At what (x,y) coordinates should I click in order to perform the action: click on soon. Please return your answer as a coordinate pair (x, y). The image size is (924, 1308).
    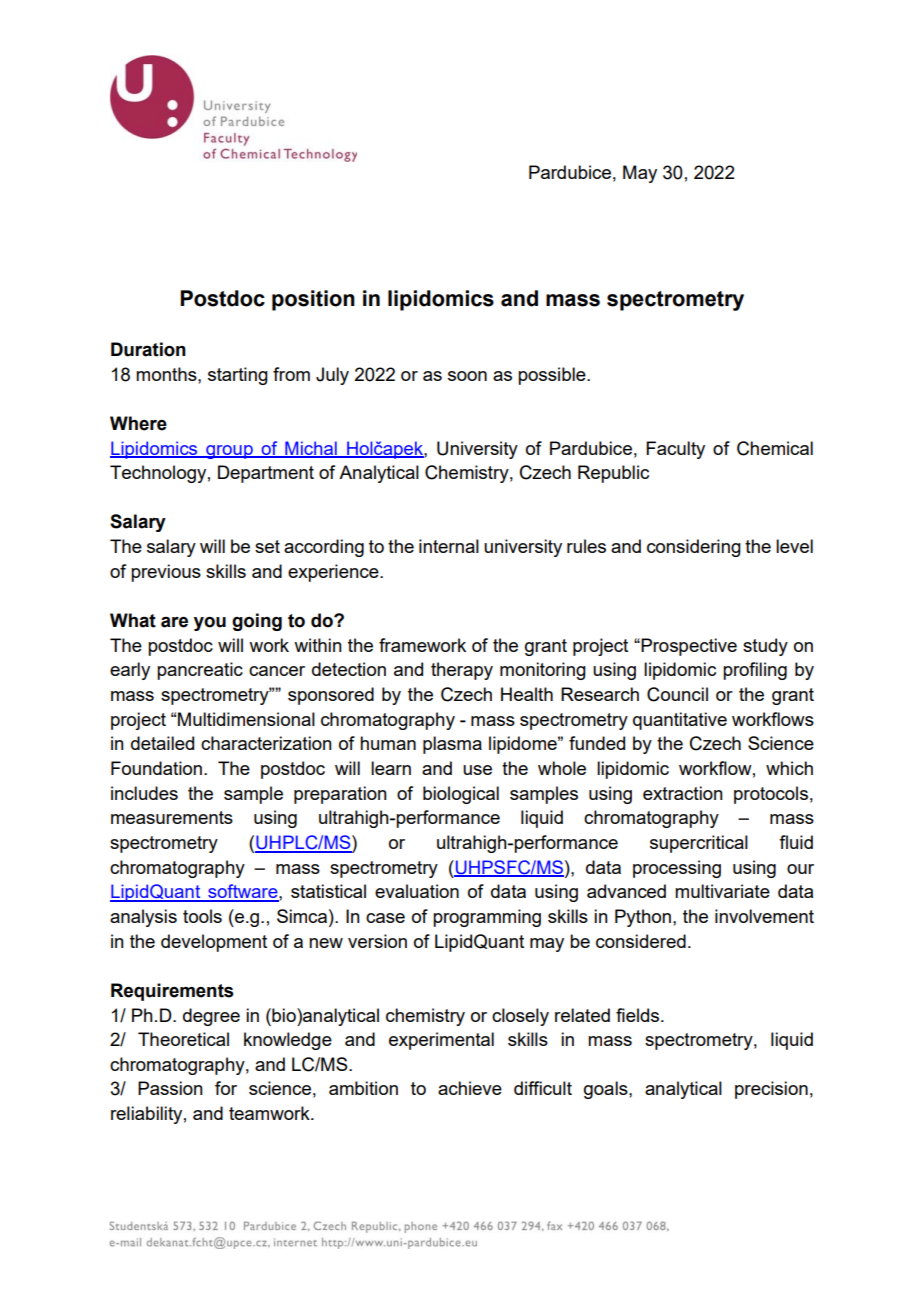
    Looking at the image, I should click on (467, 376).
